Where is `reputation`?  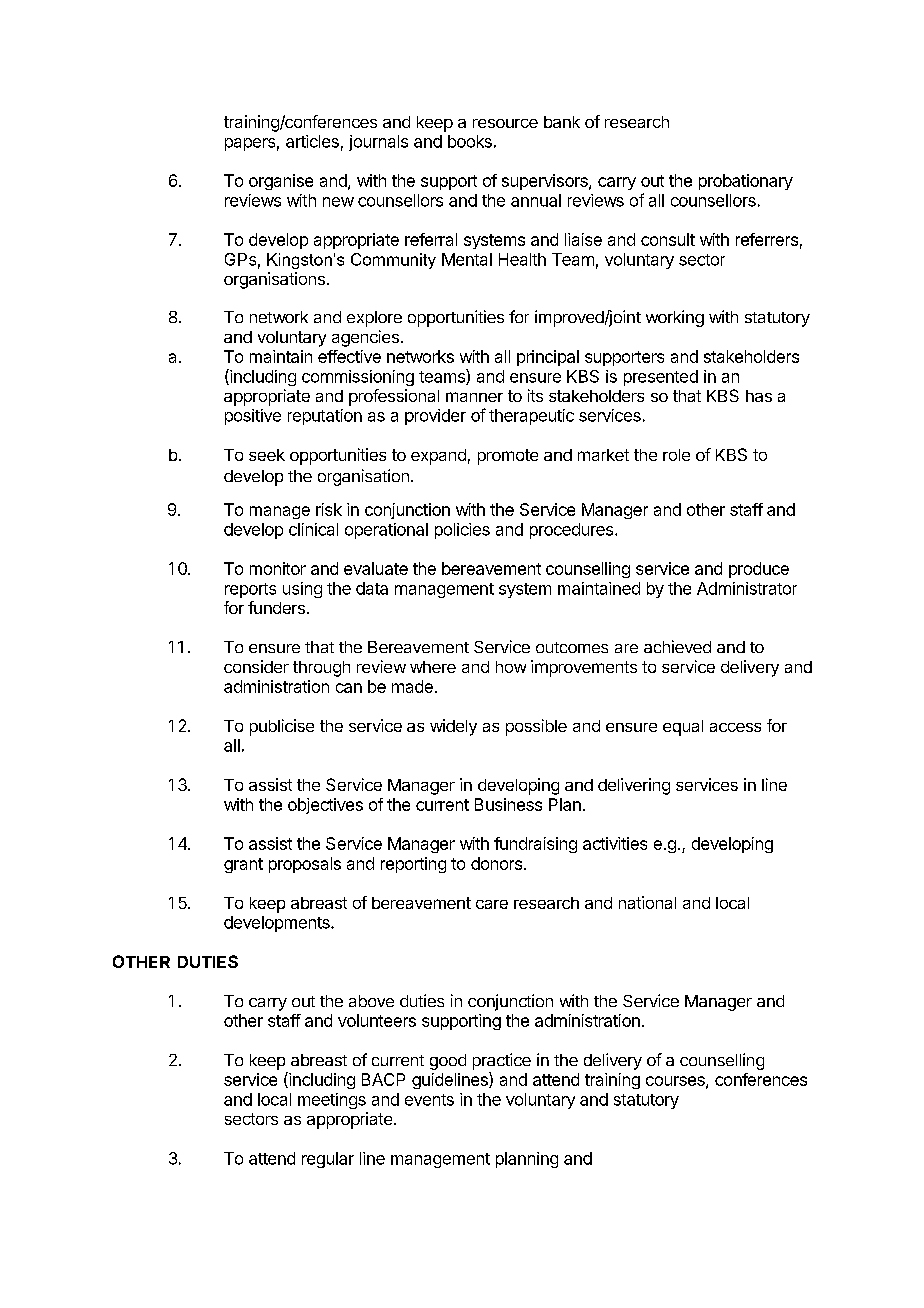
reputation is located at coordinates (325, 417).
